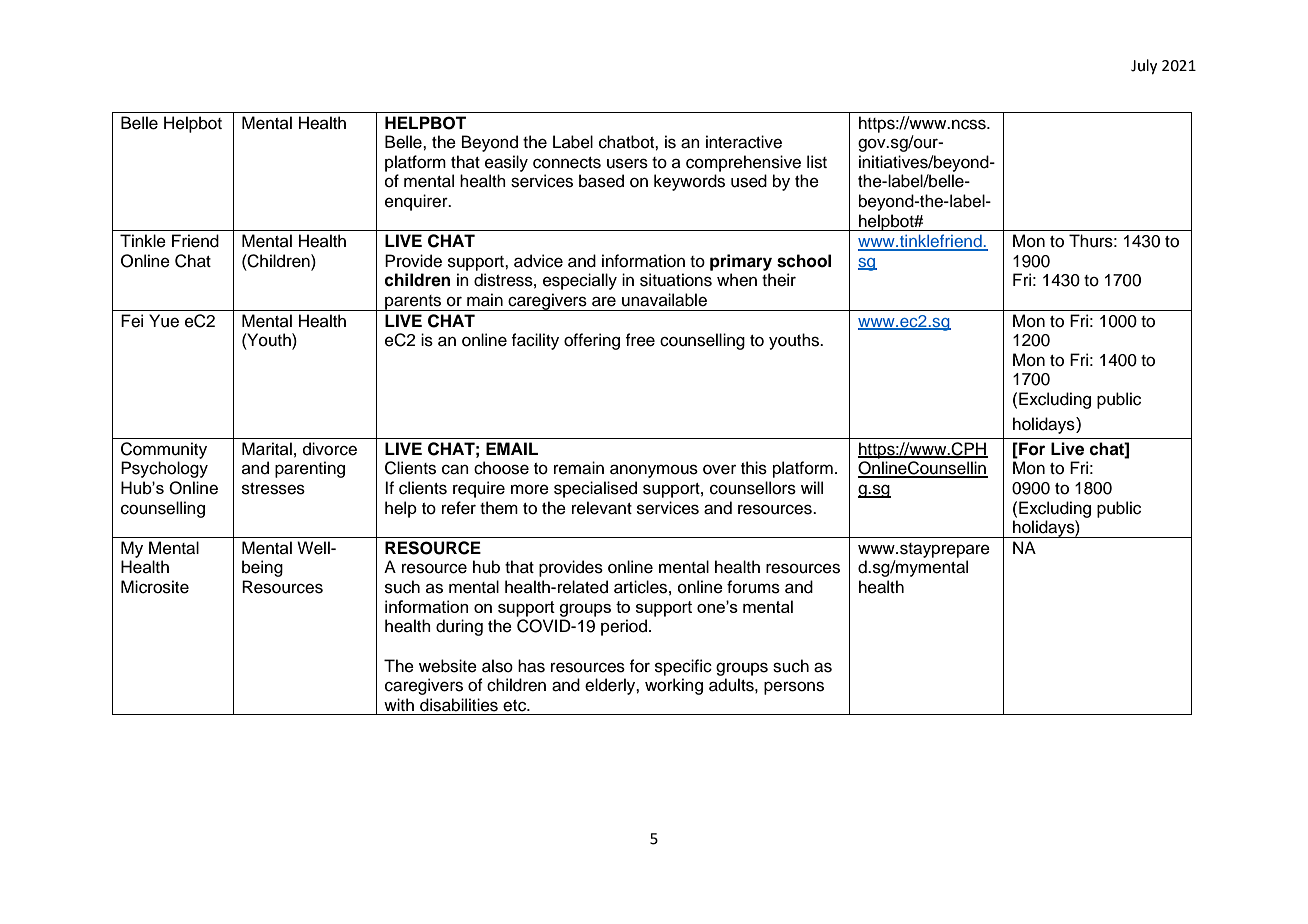  I want to click on interactive, so click(744, 142).
